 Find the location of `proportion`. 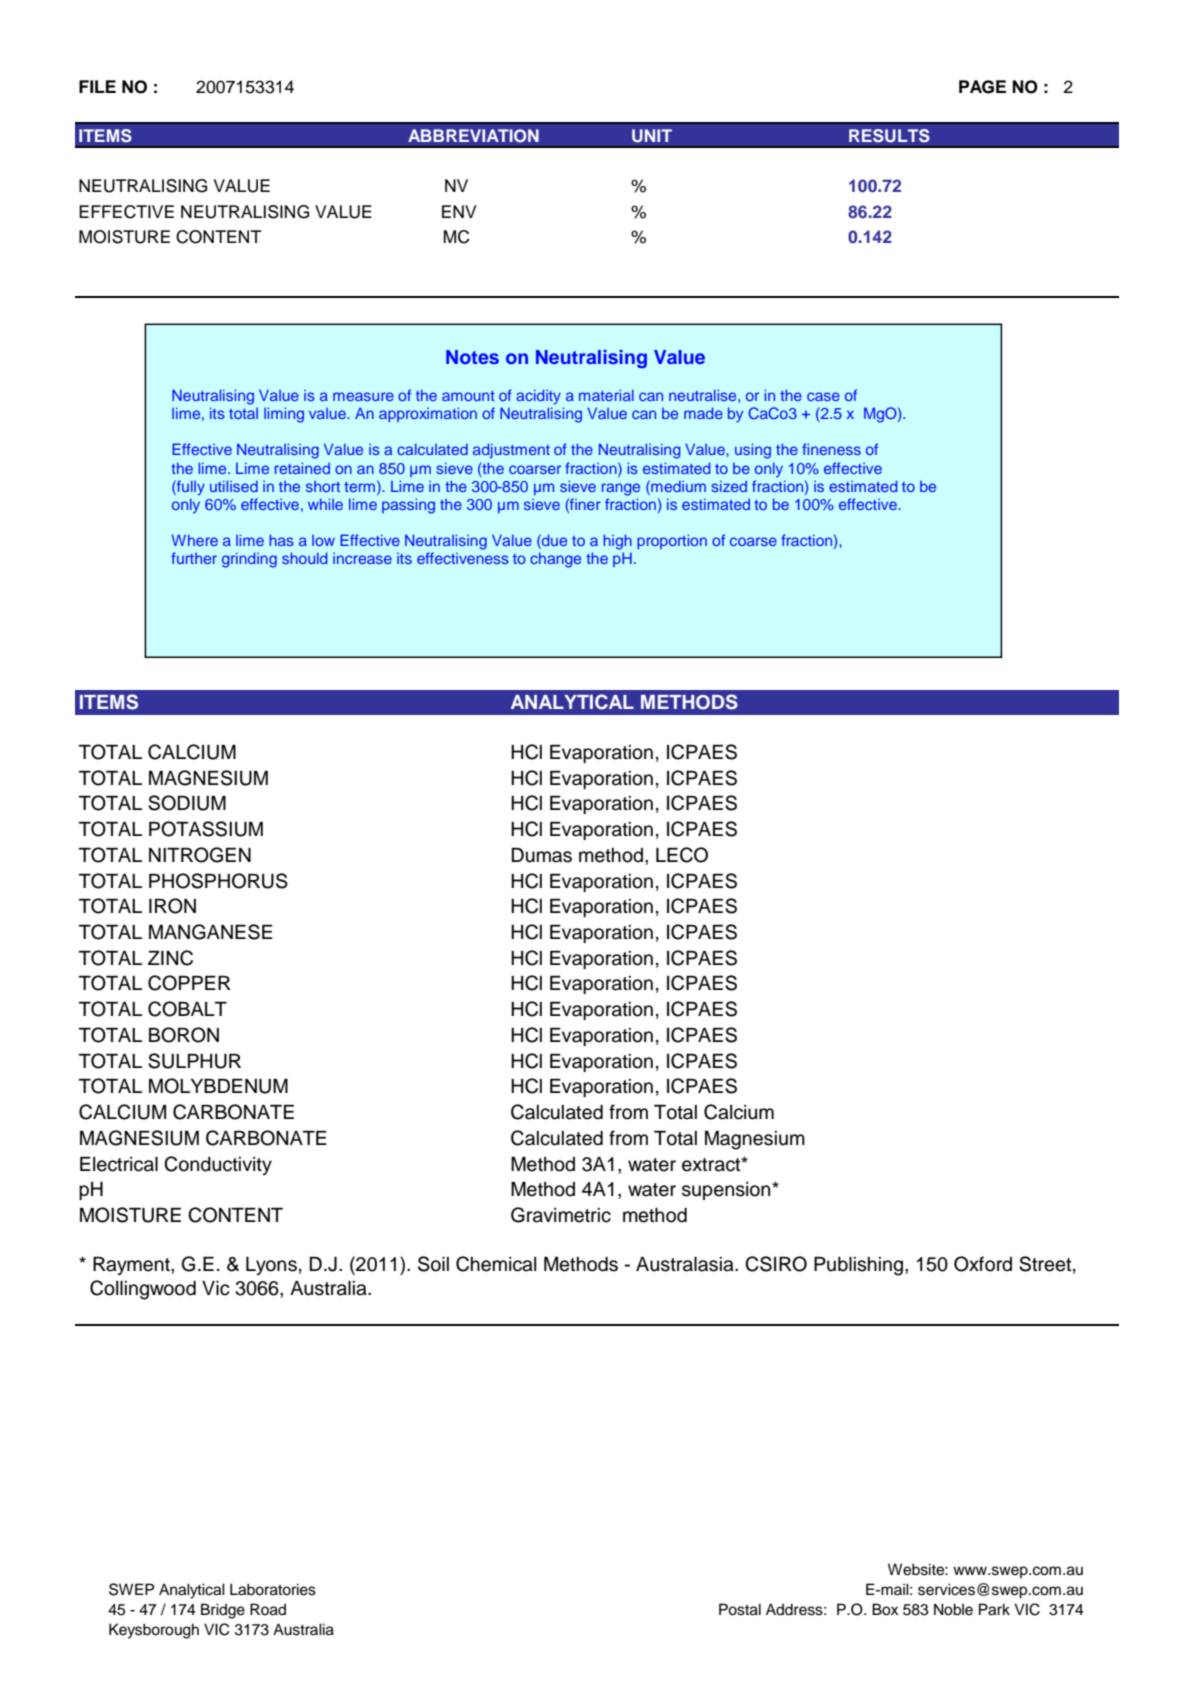

proportion is located at coordinates (672, 541).
